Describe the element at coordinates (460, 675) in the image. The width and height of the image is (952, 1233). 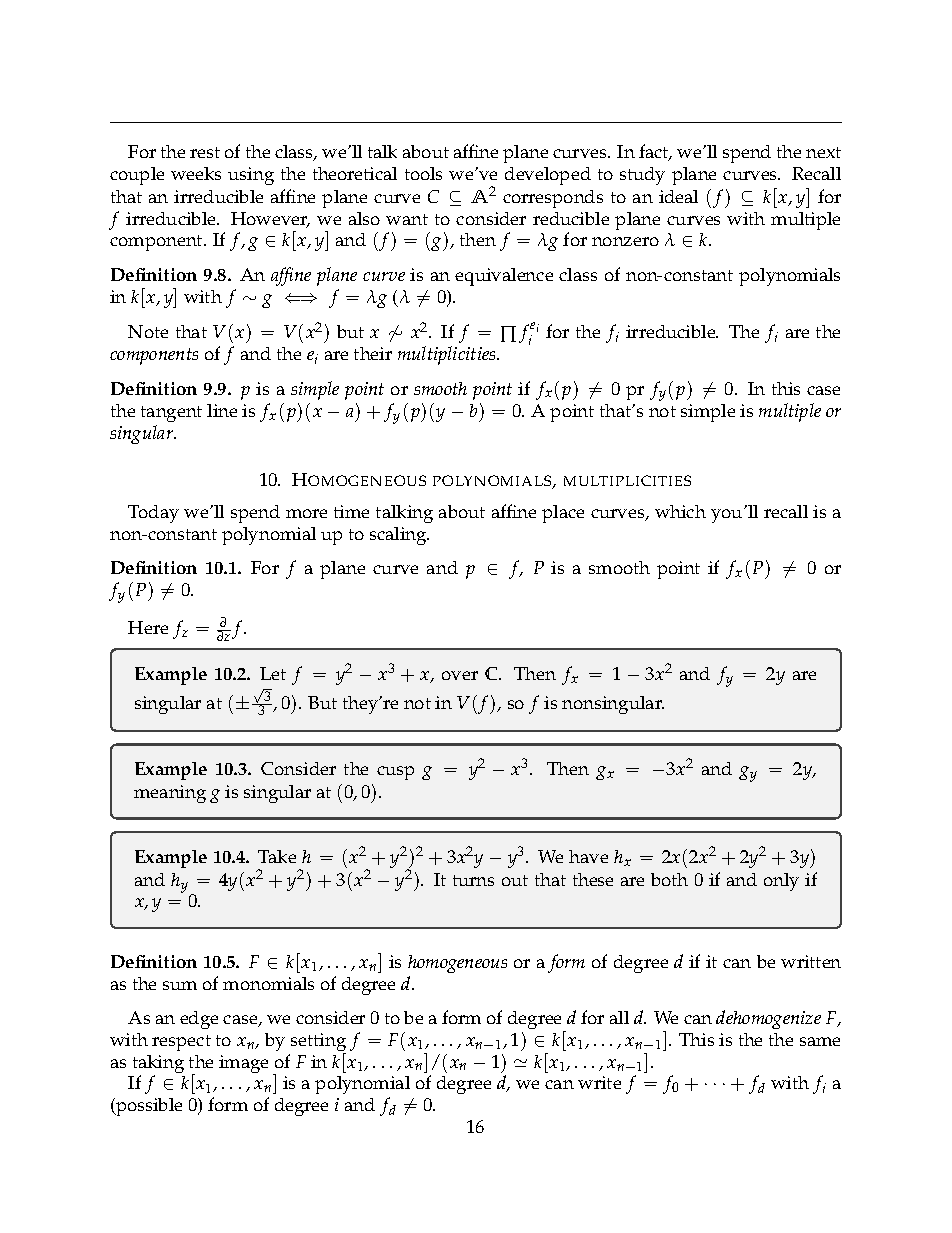
I see `over` at that location.
